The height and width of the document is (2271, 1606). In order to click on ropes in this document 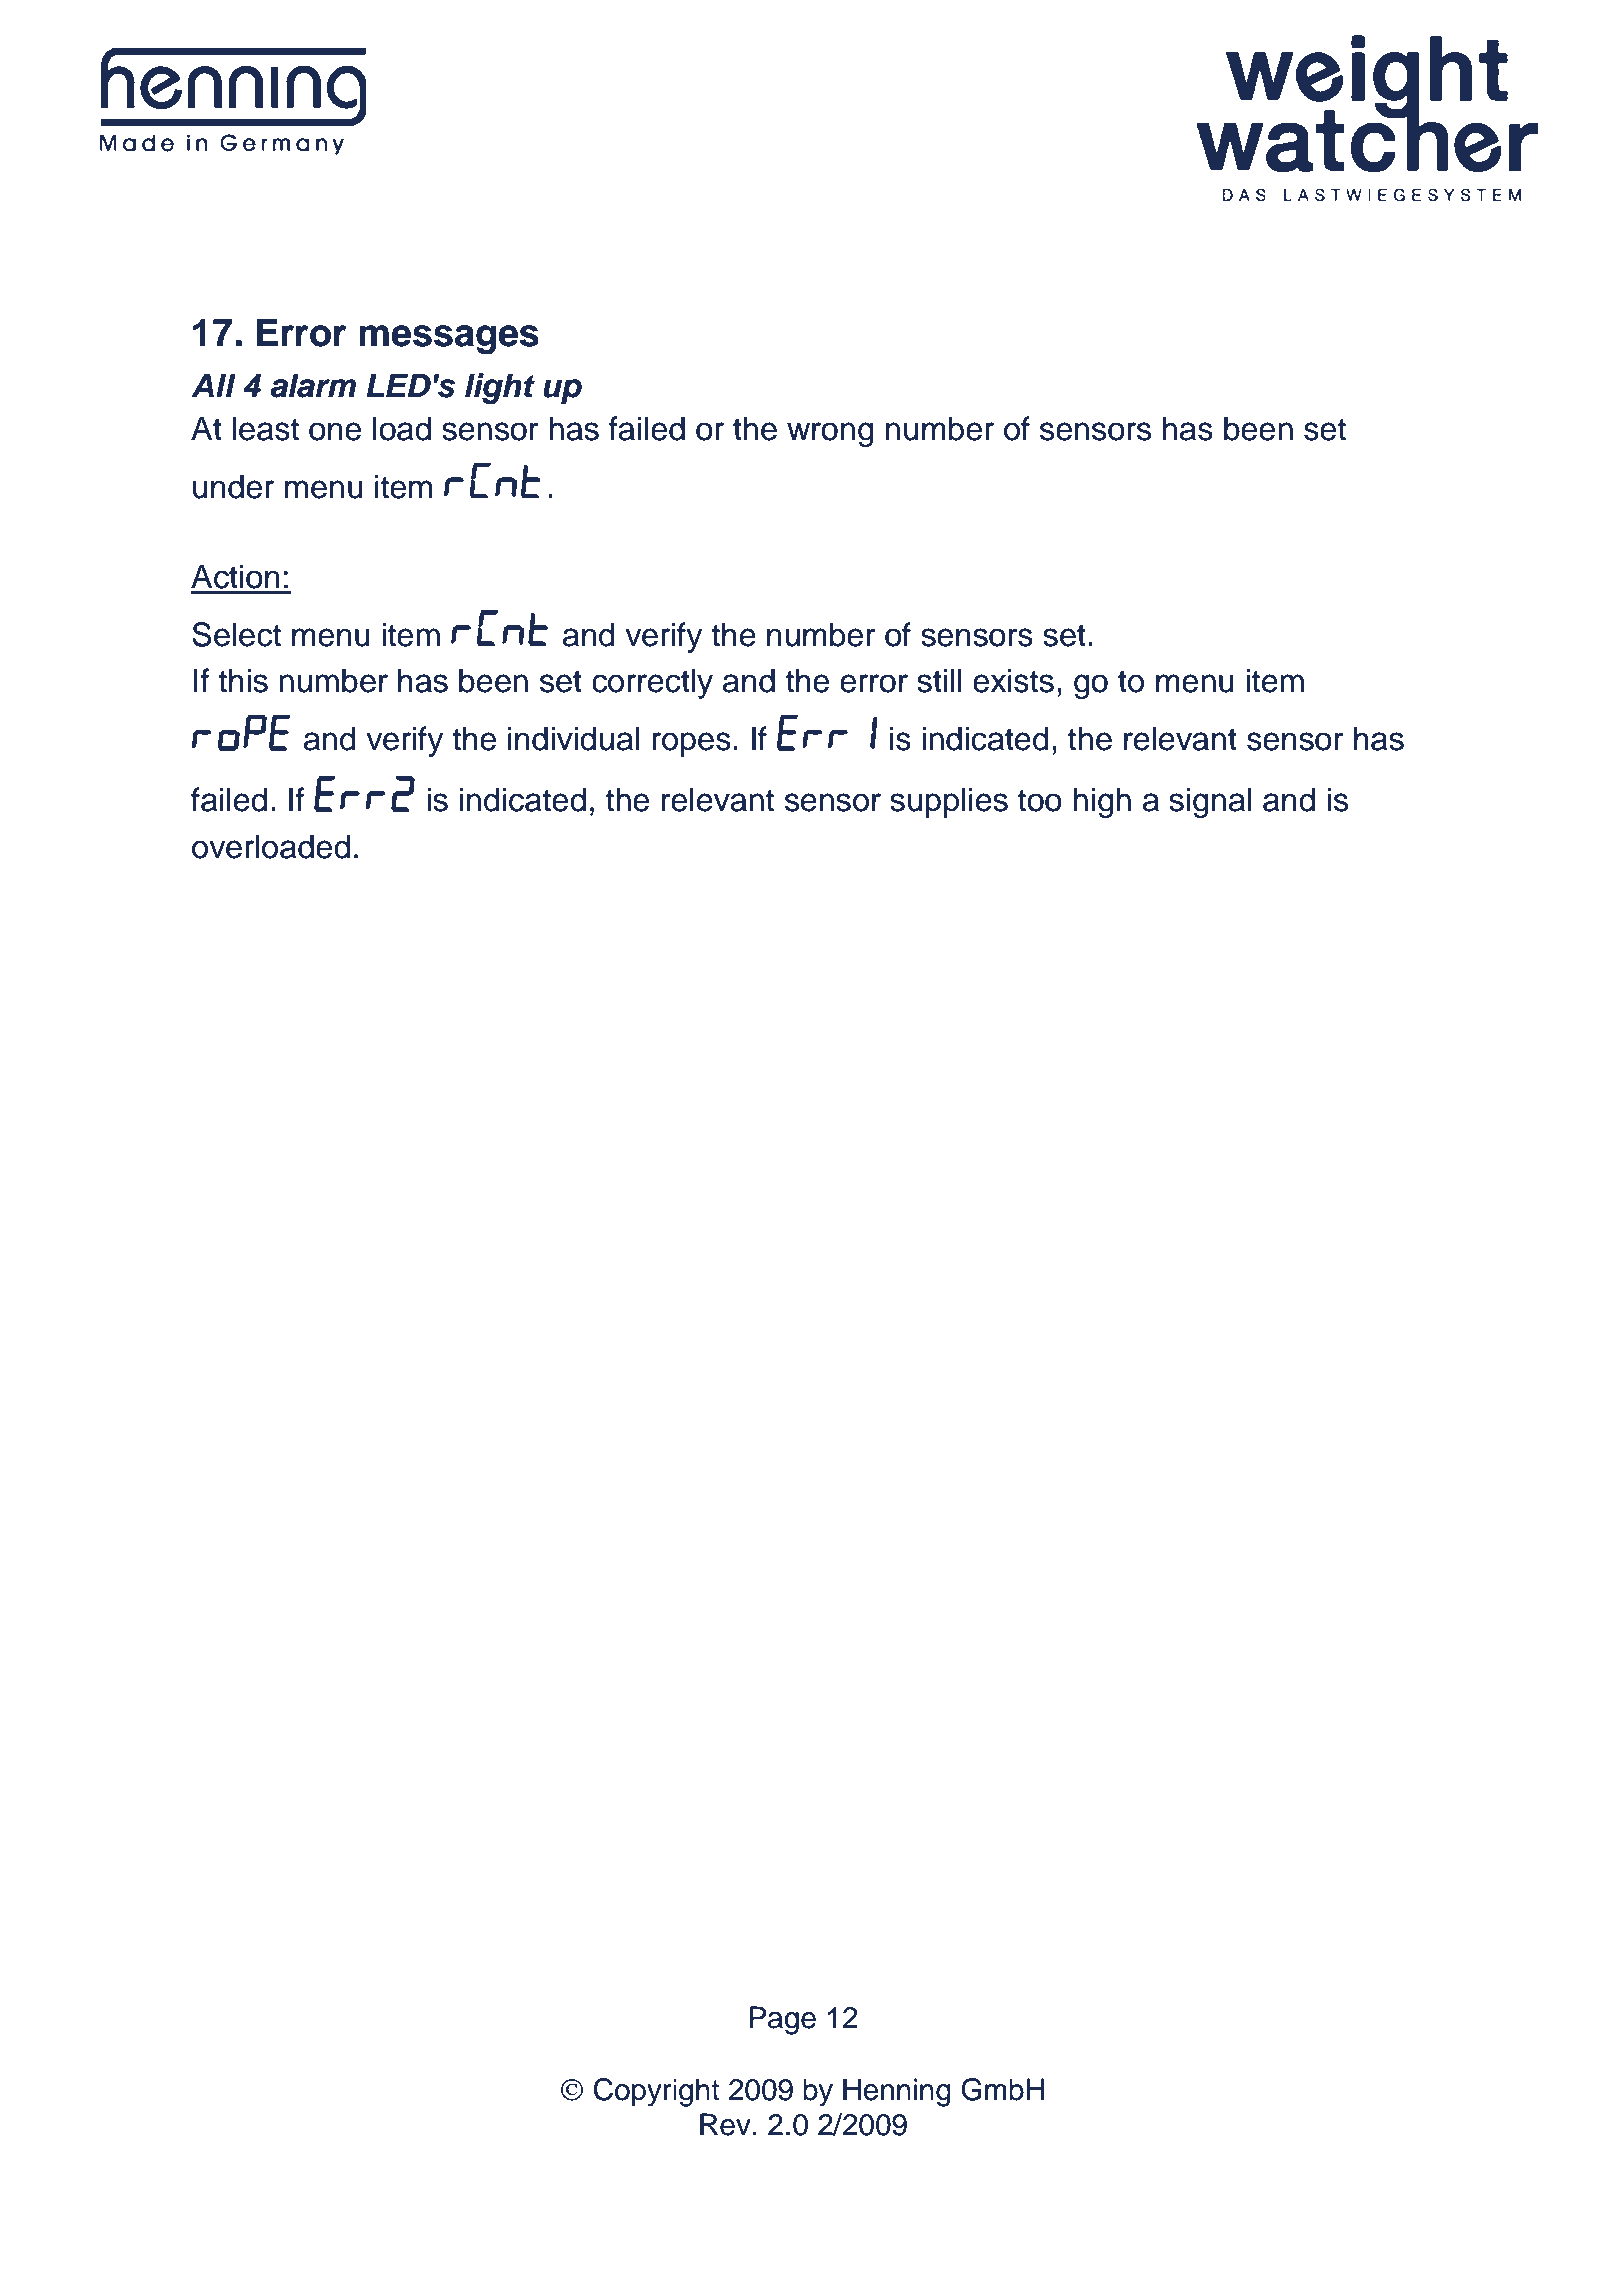, I will do `click(691, 744)`.
